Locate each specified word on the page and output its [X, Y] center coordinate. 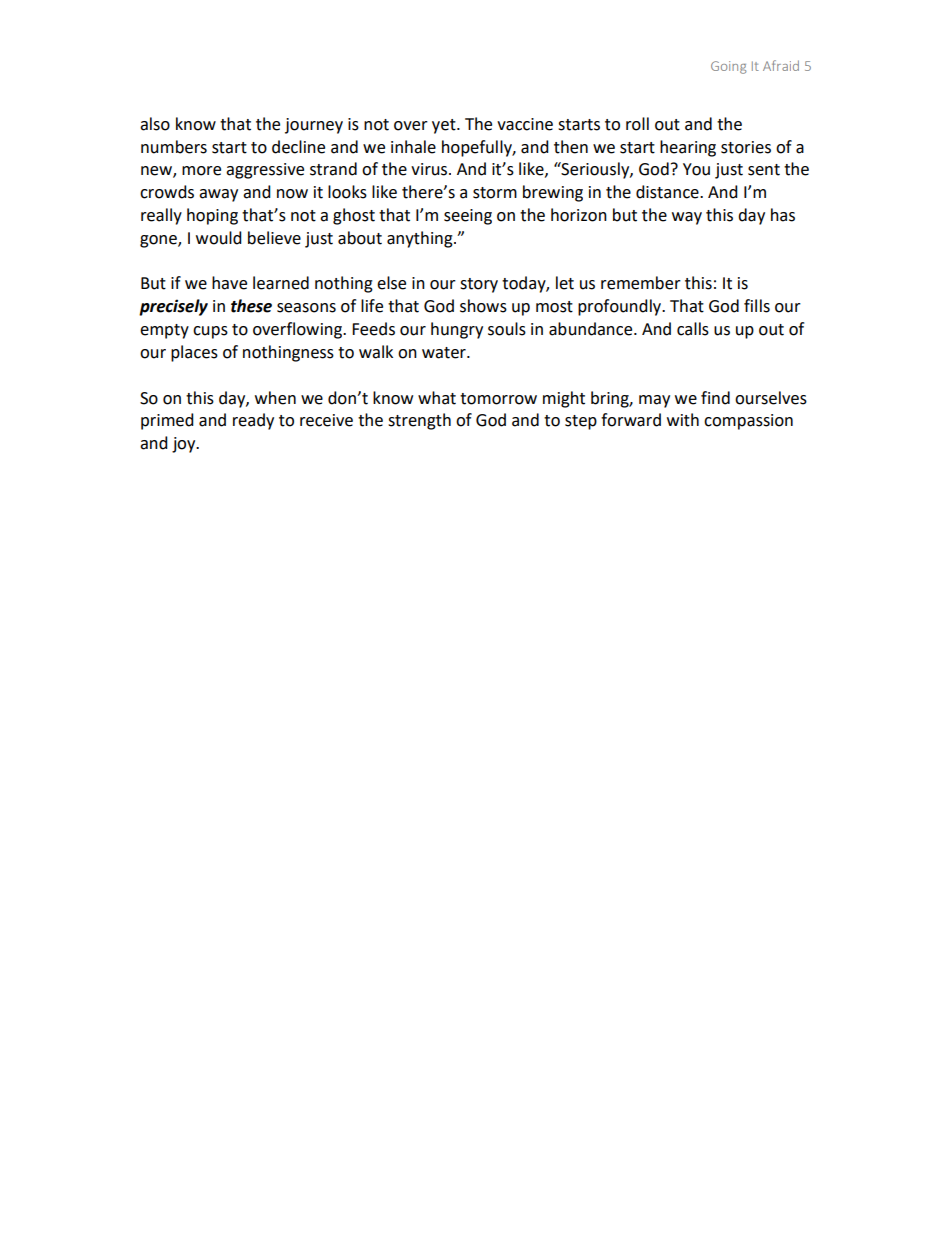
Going [728, 67]
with [683, 420]
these [251, 306]
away [218, 195]
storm [495, 193]
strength [419, 421]
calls [693, 329]
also [155, 124]
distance [668, 192]
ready [253, 421]
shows [483, 306]
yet [445, 126]
